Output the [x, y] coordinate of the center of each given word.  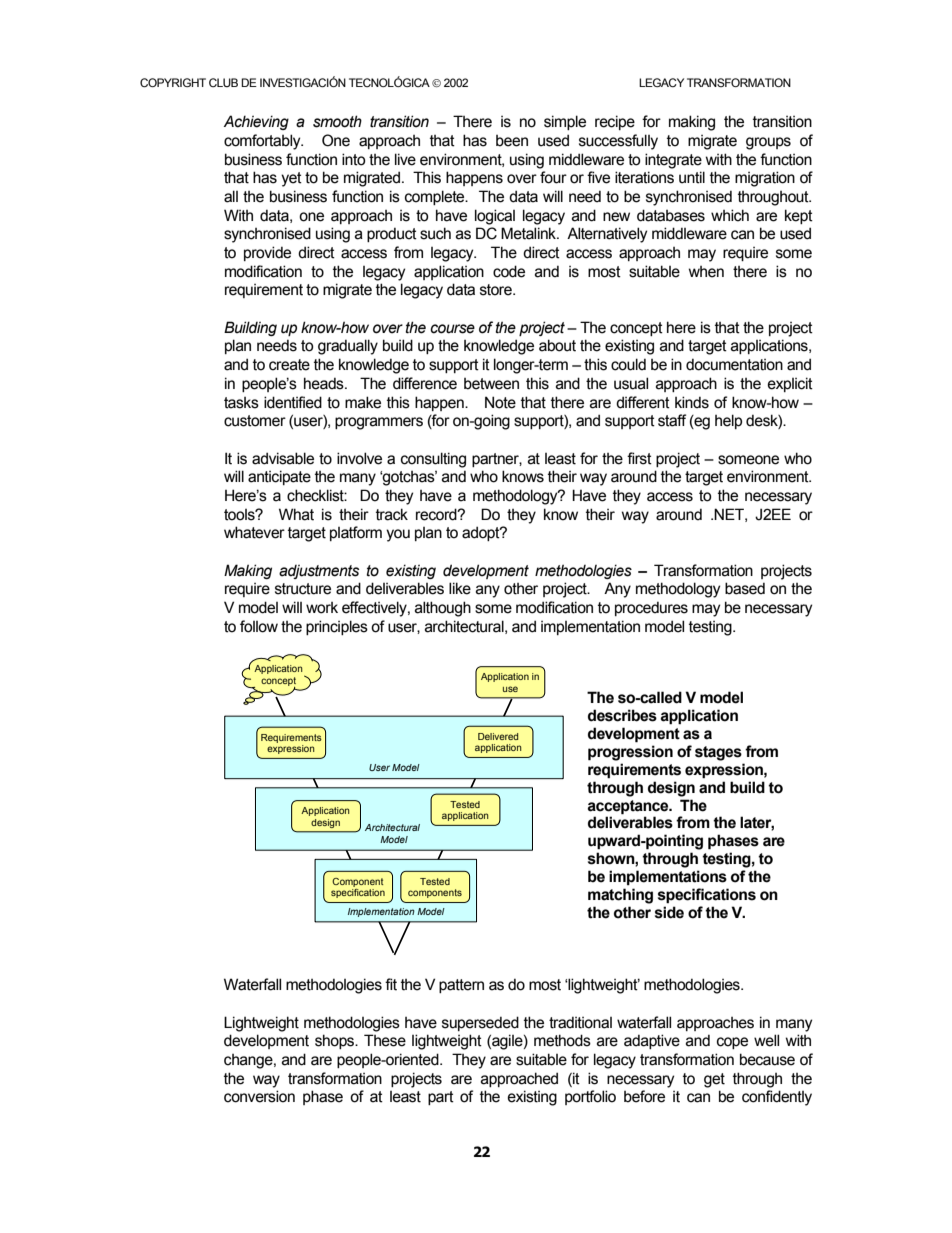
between [491, 384]
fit [391, 984]
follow [259, 626]
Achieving [256, 122]
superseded [480, 1023]
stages [718, 753]
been [512, 141]
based [745, 588]
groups [768, 143]
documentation [734, 364]
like [460, 588]
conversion [259, 1096]
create [289, 365]
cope [732, 1043]
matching [620, 896]
